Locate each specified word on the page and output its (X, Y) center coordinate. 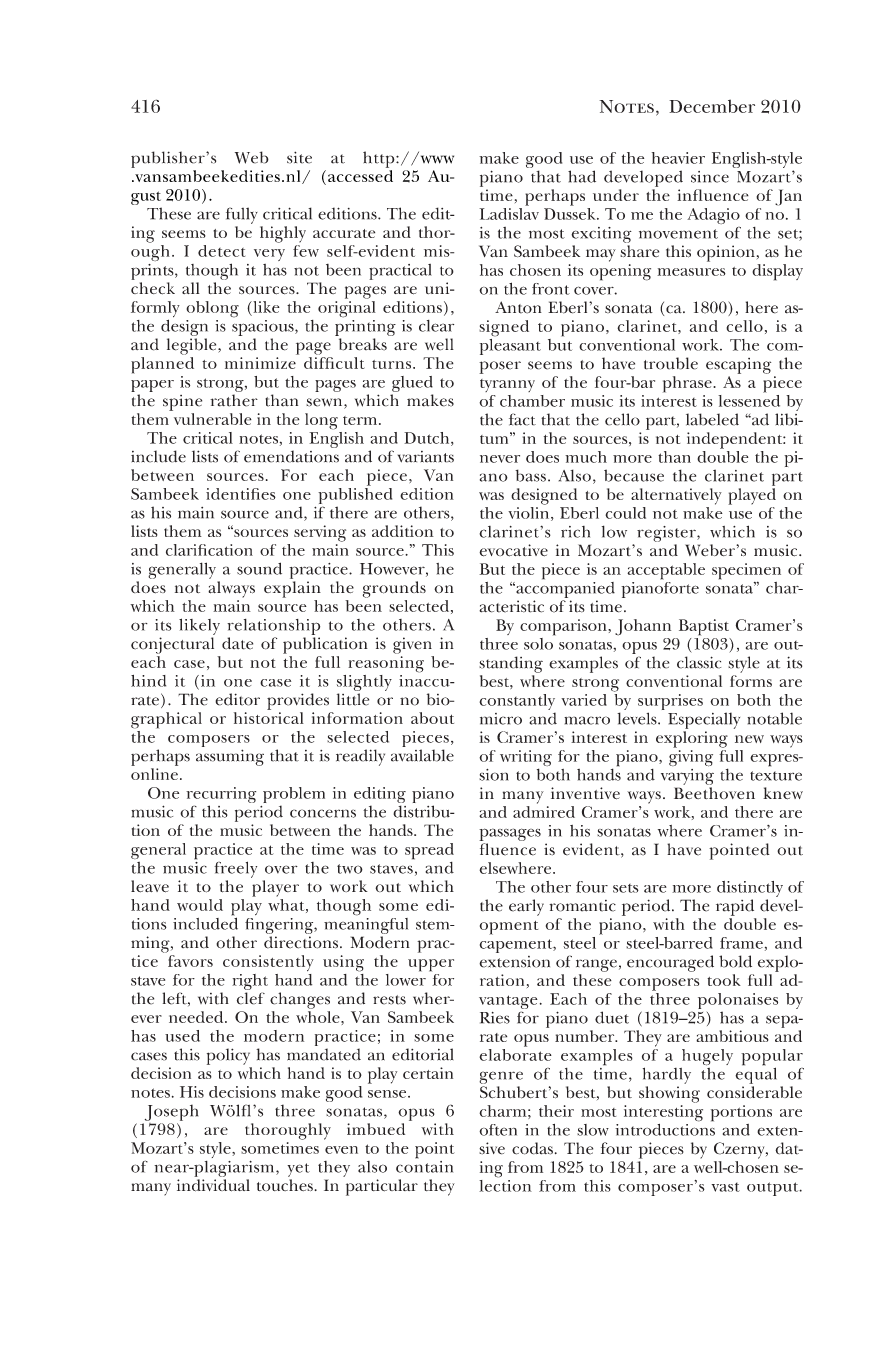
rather (234, 400)
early (526, 907)
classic (699, 662)
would (200, 905)
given (412, 645)
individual (213, 1185)
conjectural (172, 645)
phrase (688, 384)
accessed (360, 176)
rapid (735, 907)
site (299, 157)
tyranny (507, 385)
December (712, 106)
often (498, 1130)
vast (725, 1187)
